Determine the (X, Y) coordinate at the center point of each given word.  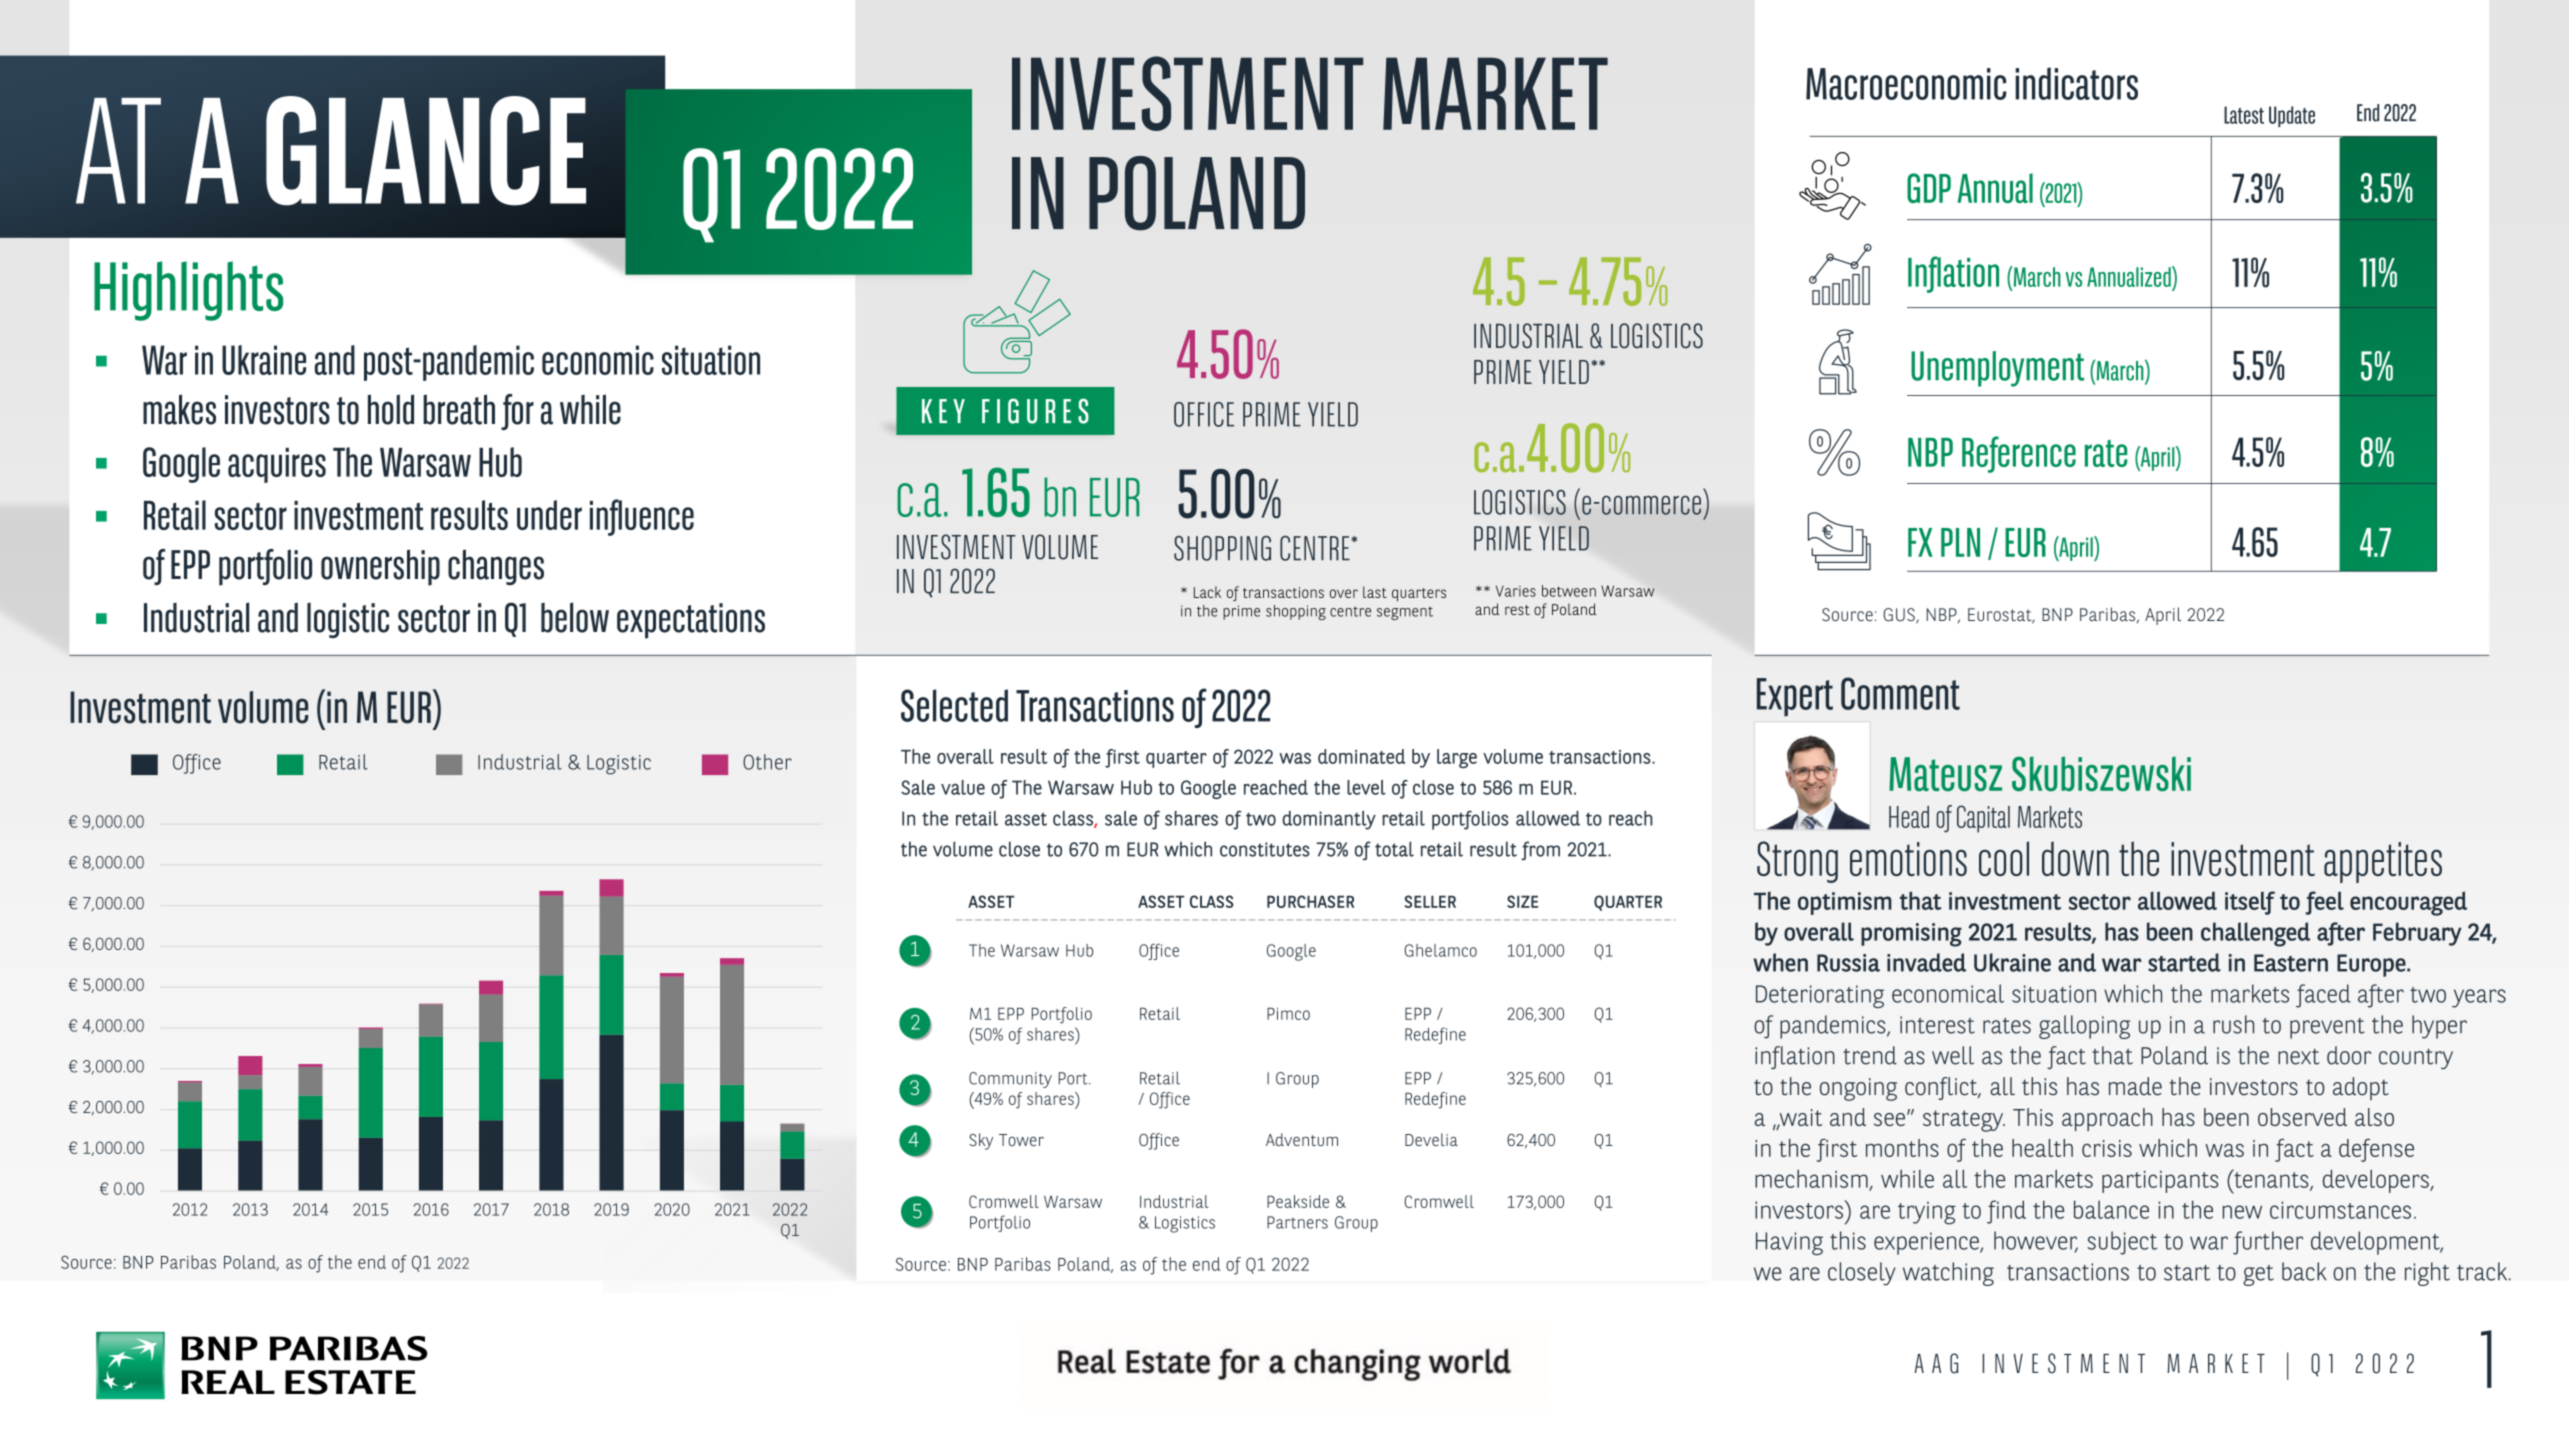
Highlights (188, 291)
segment (1405, 613)
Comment (1900, 693)
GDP (1929, 188)
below (575, 617)
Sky (981, 1141)
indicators (2076, 83)
